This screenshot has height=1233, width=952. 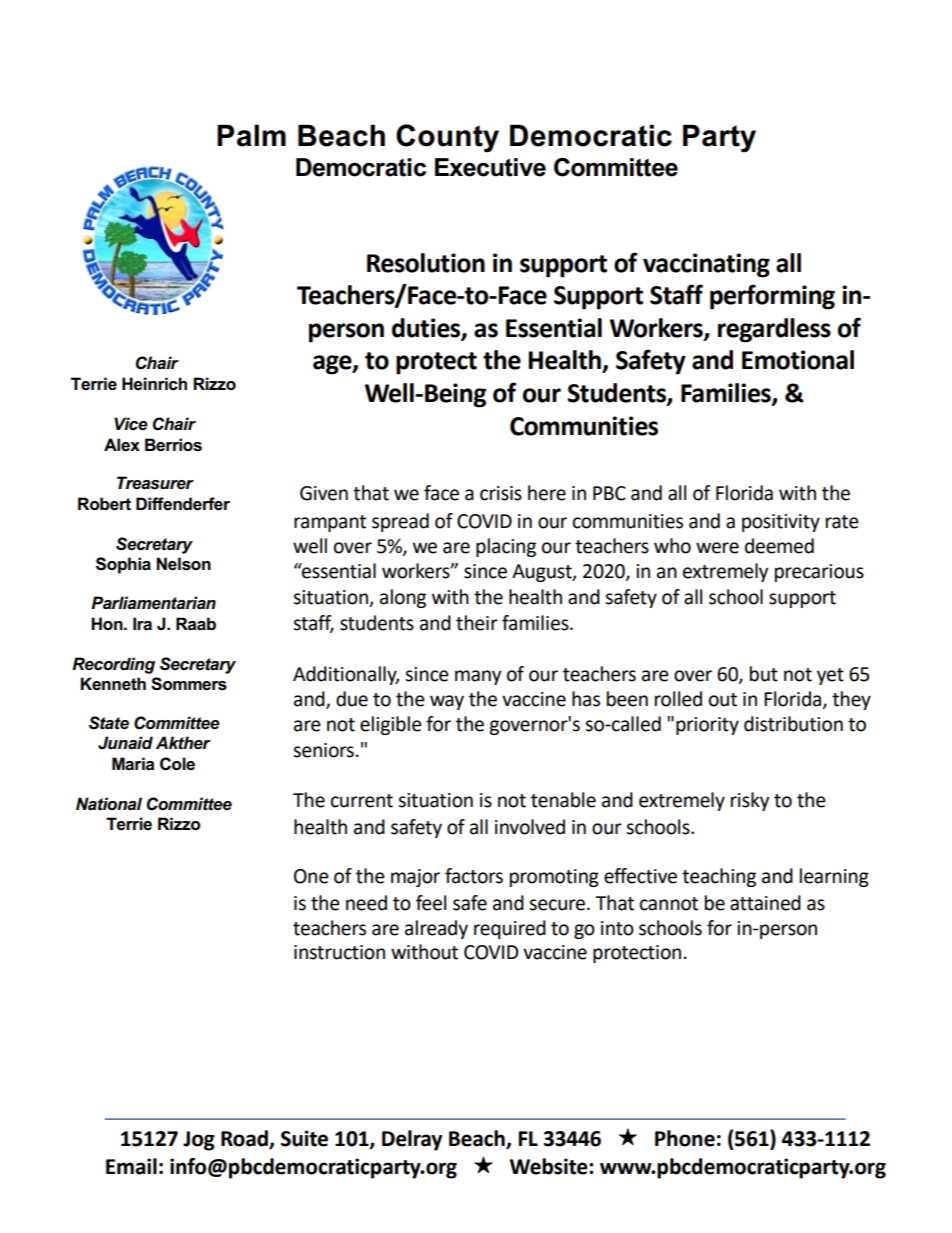 I want to click on vaccinating, so click(x=706, y=265).
